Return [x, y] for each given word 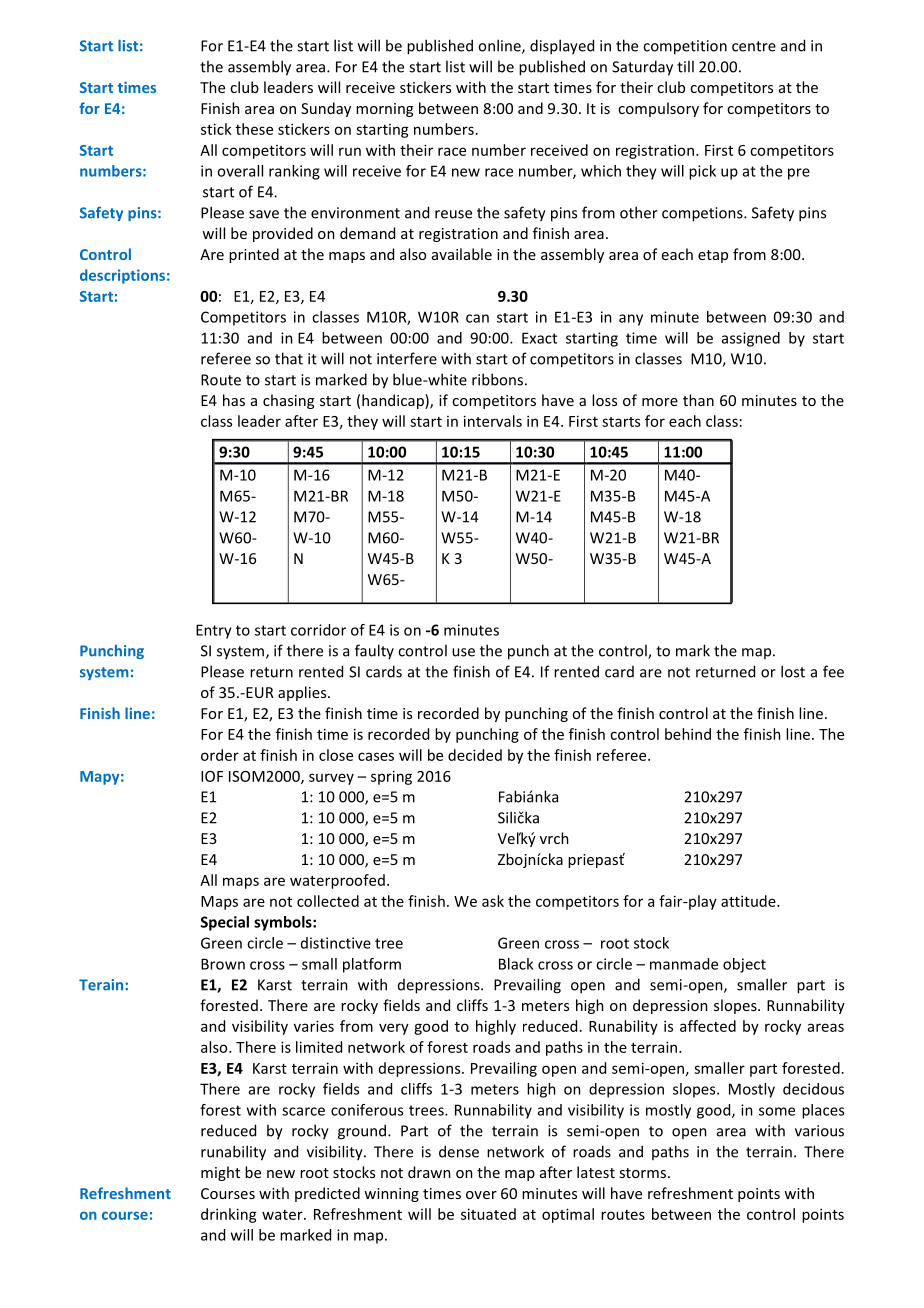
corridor [318, 630]
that [289, 358]
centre [754, 46]
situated [488, 1214]
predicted [327, 1194]
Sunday [326, 109]
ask [493, 901]
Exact [539, 338]
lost [793, 671]
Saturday [642, 68]
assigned [751, 339]
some [777, 1111]
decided [475, 755]
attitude [749, 901]
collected [328, 901]
